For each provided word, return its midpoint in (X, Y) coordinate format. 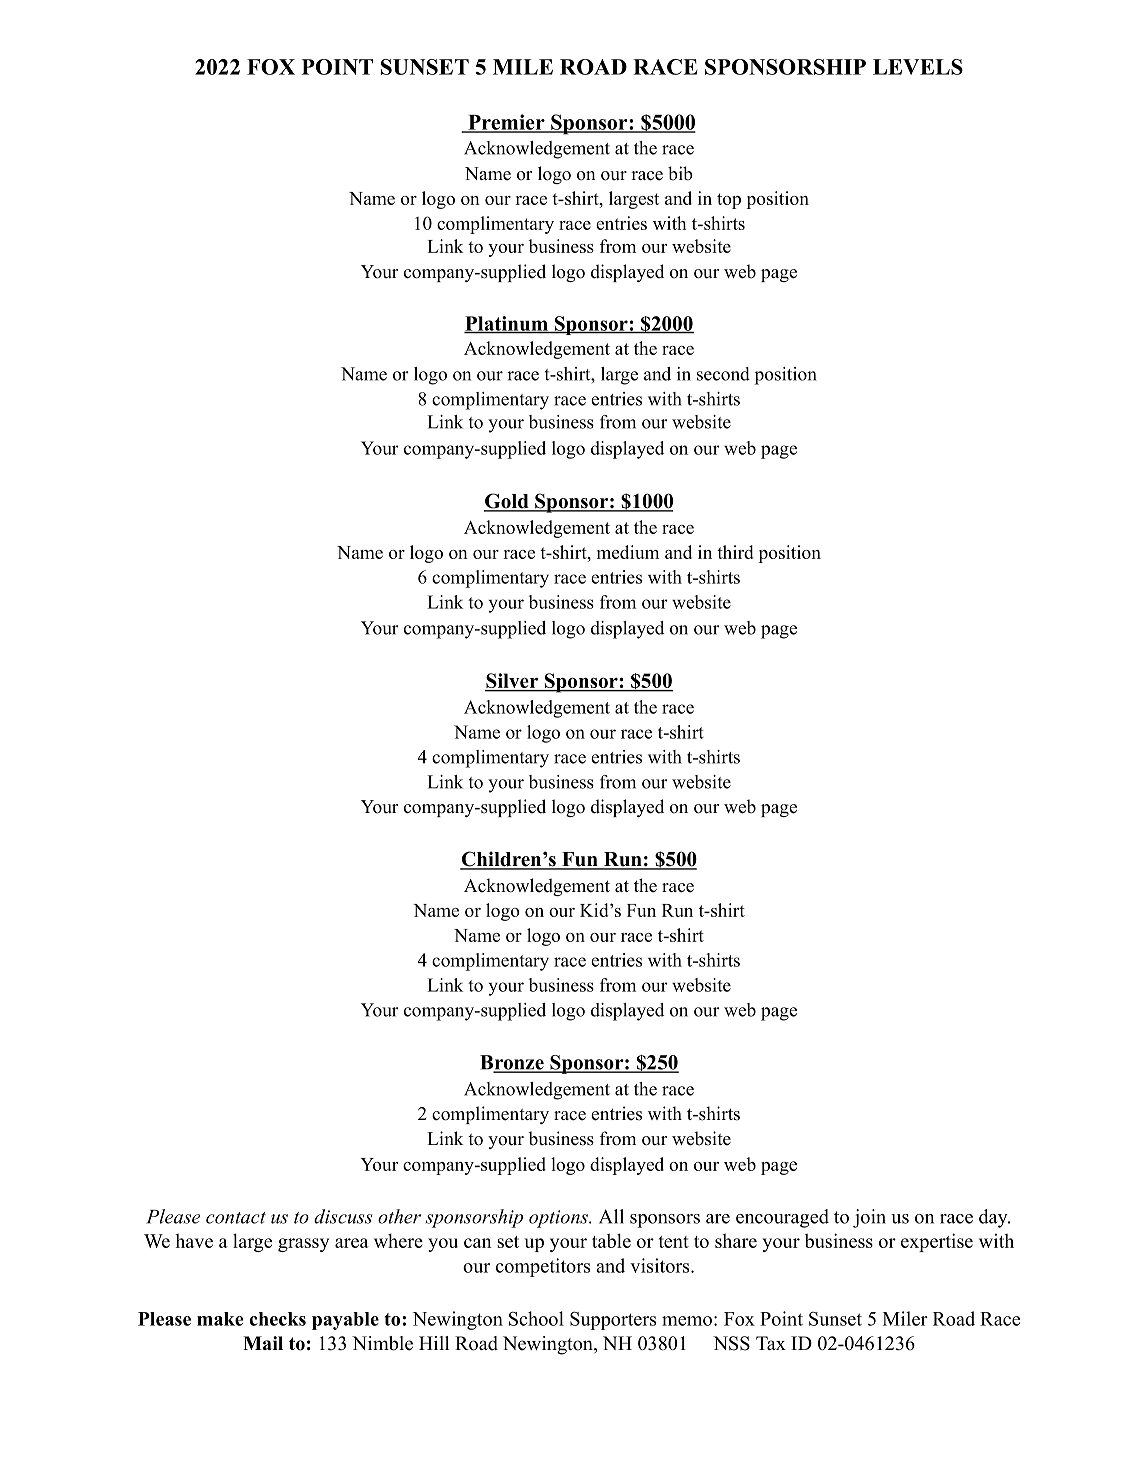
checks (277, 1319)
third (735, 552)
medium (628, 552)
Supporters (613, 1320)
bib (680, 173)
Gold (507, 502)
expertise (937, 1242)
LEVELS (918, 67)
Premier (506, 123)
